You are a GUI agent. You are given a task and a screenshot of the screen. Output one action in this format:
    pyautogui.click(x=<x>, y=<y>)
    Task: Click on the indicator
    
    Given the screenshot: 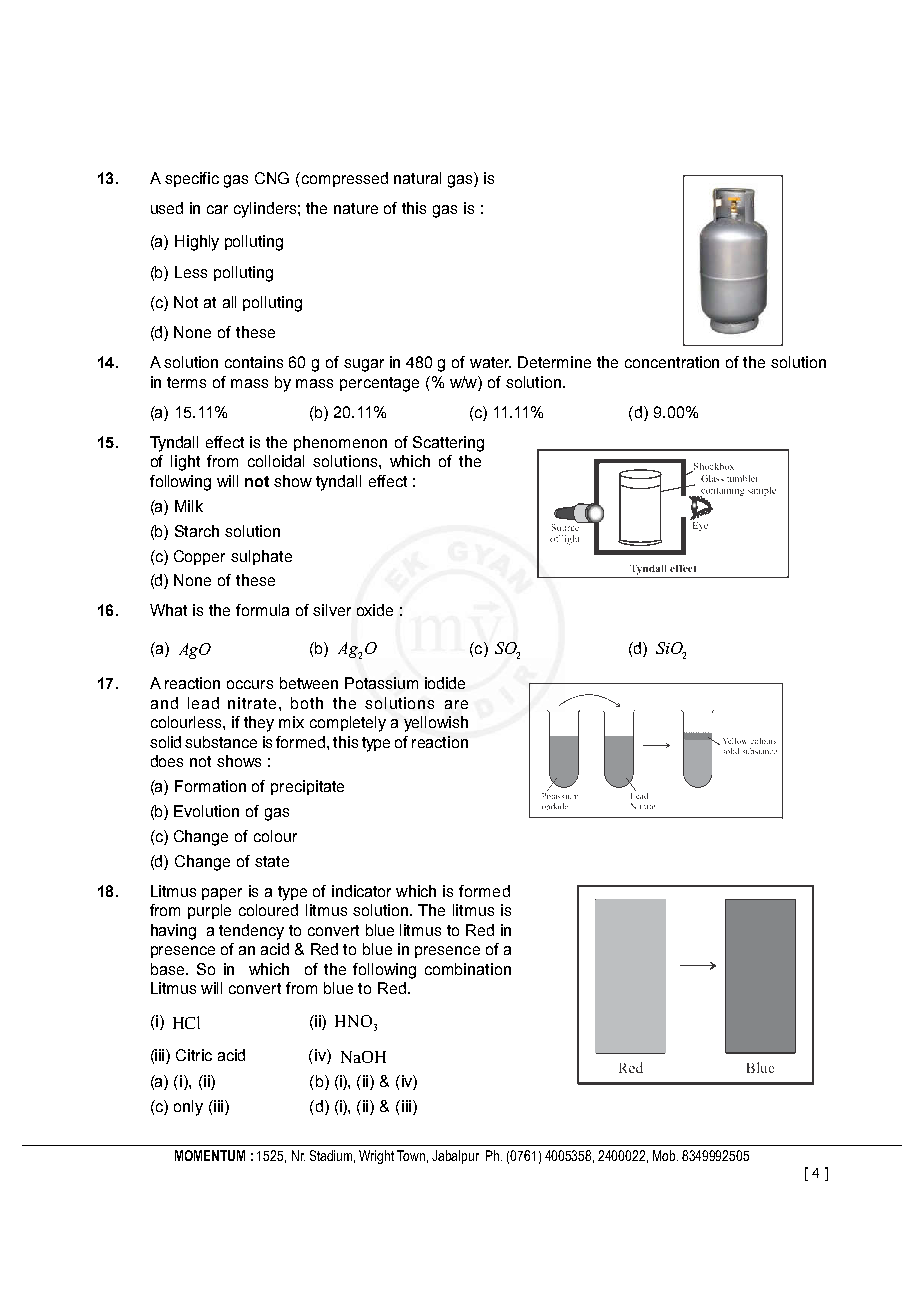 What is the action you would take?
    pyautogui.click(x=361, y=891)
